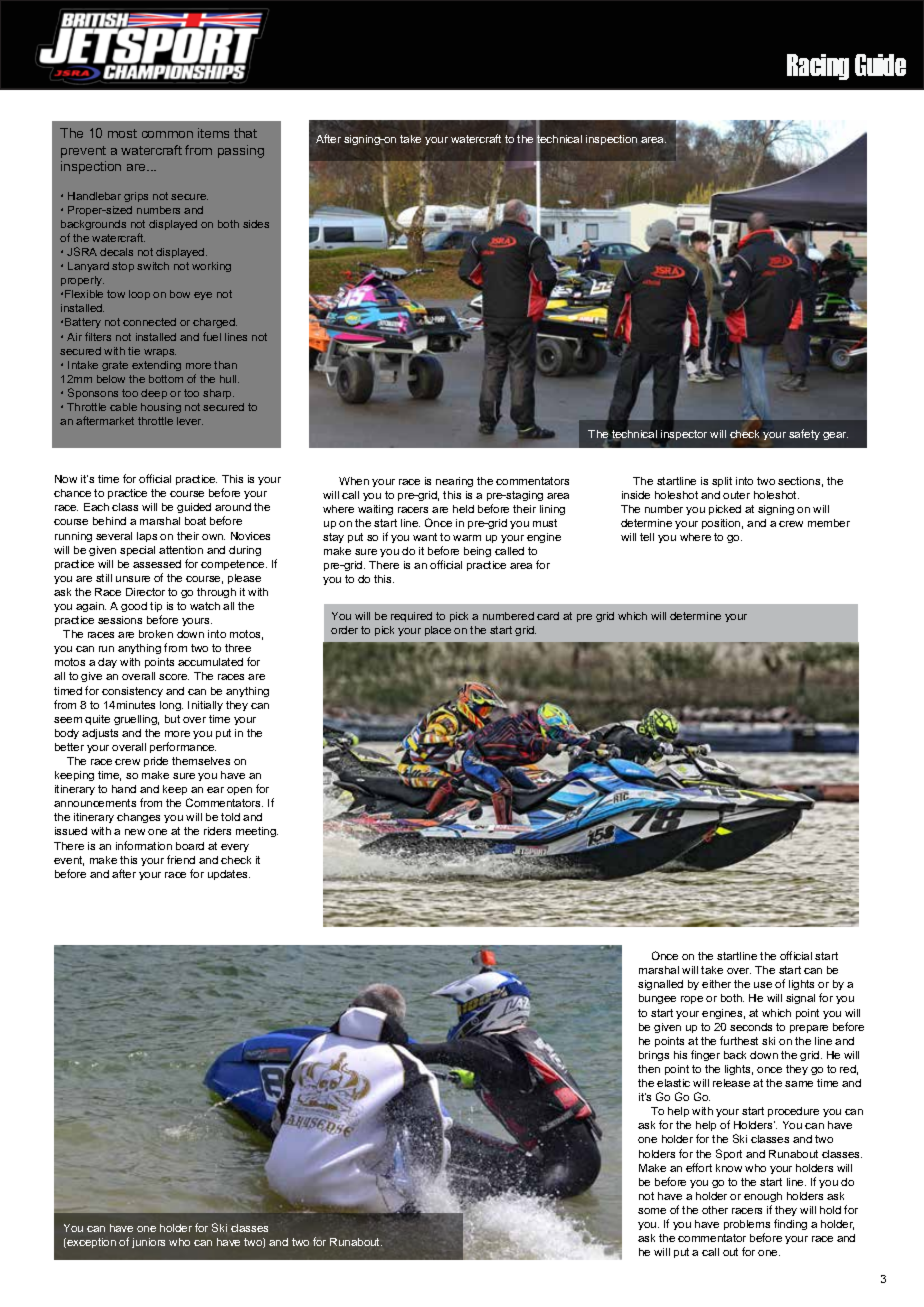 The height and width of the screenshot is (1307, 924). Describe the element at coordinates (652, 1211) in the screenshot. I see `some` at that location.
